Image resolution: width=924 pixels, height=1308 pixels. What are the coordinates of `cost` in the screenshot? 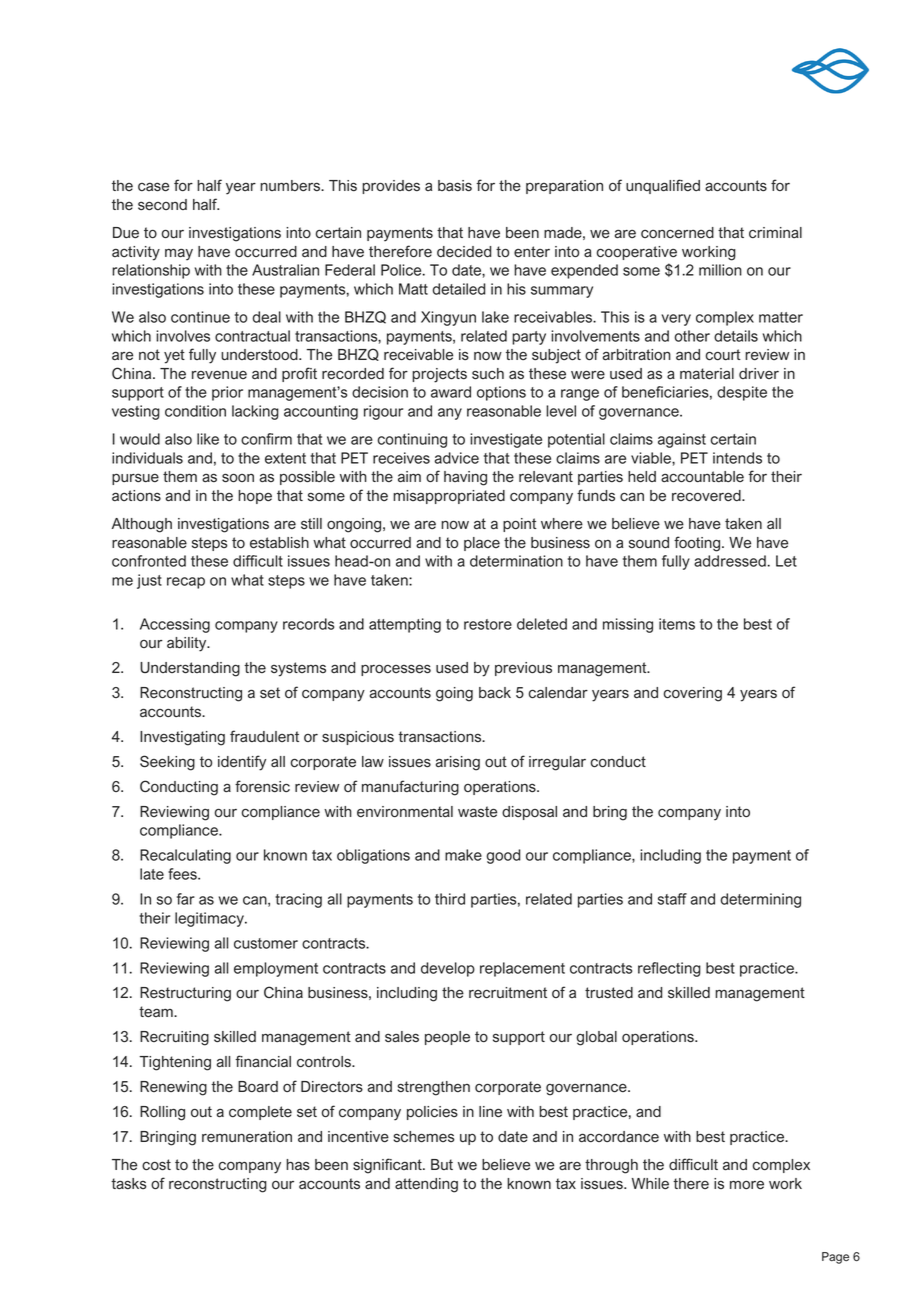 It's located at (156, 1165).
